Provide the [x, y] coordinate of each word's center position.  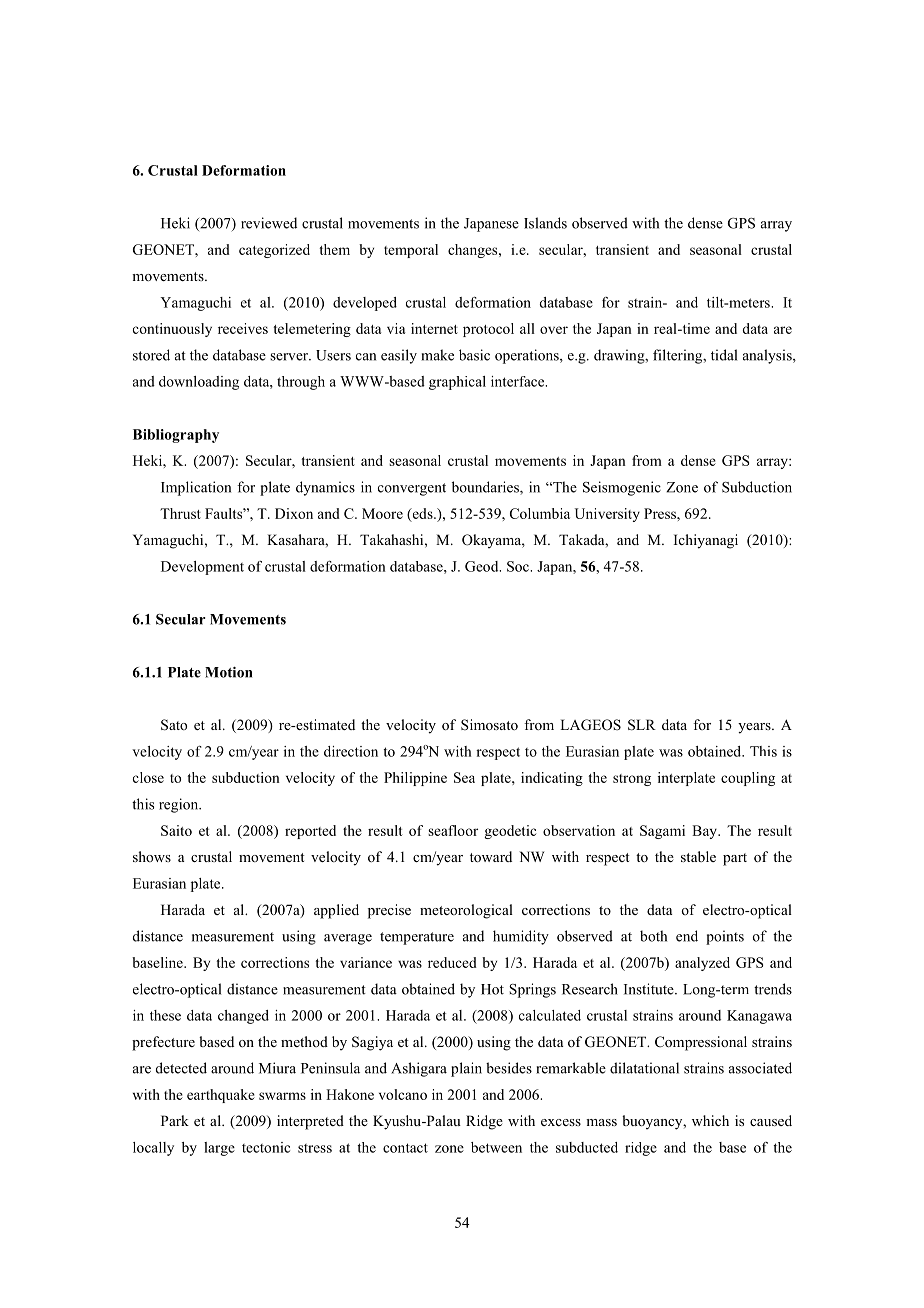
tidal [724, 355]
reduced [452, 962]
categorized [274, 251]
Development [202, 568]
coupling [748, 779]
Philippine [415, 779]
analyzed [702, 964]
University [607, 515]
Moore [382, 513]
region [180, 805]
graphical [457, 383]
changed [243, 1017]
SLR [642, 725]
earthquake [221, 1096]
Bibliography [176, 436]
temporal [411, 251]
